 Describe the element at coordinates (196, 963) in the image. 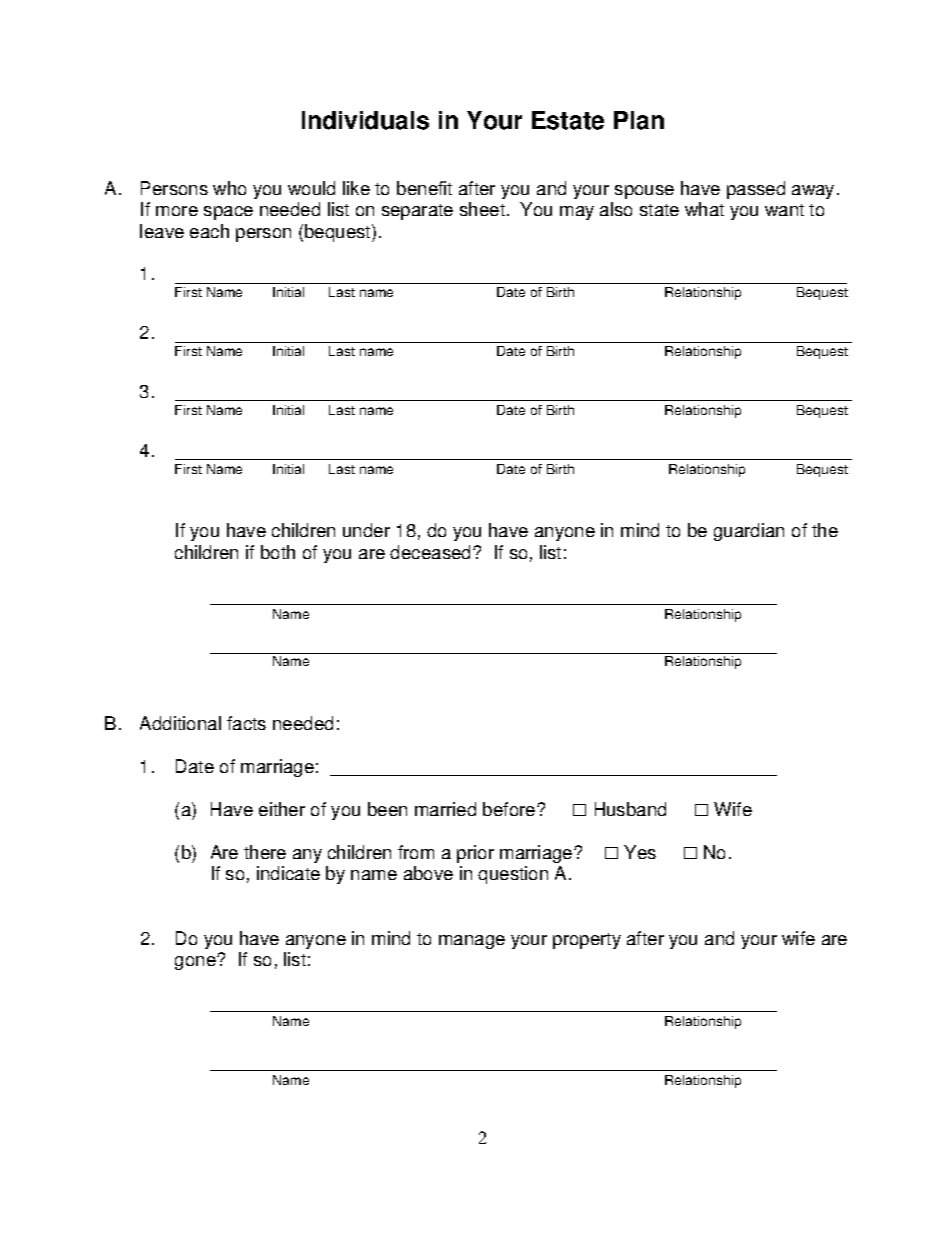

I see `gone` at that location.
